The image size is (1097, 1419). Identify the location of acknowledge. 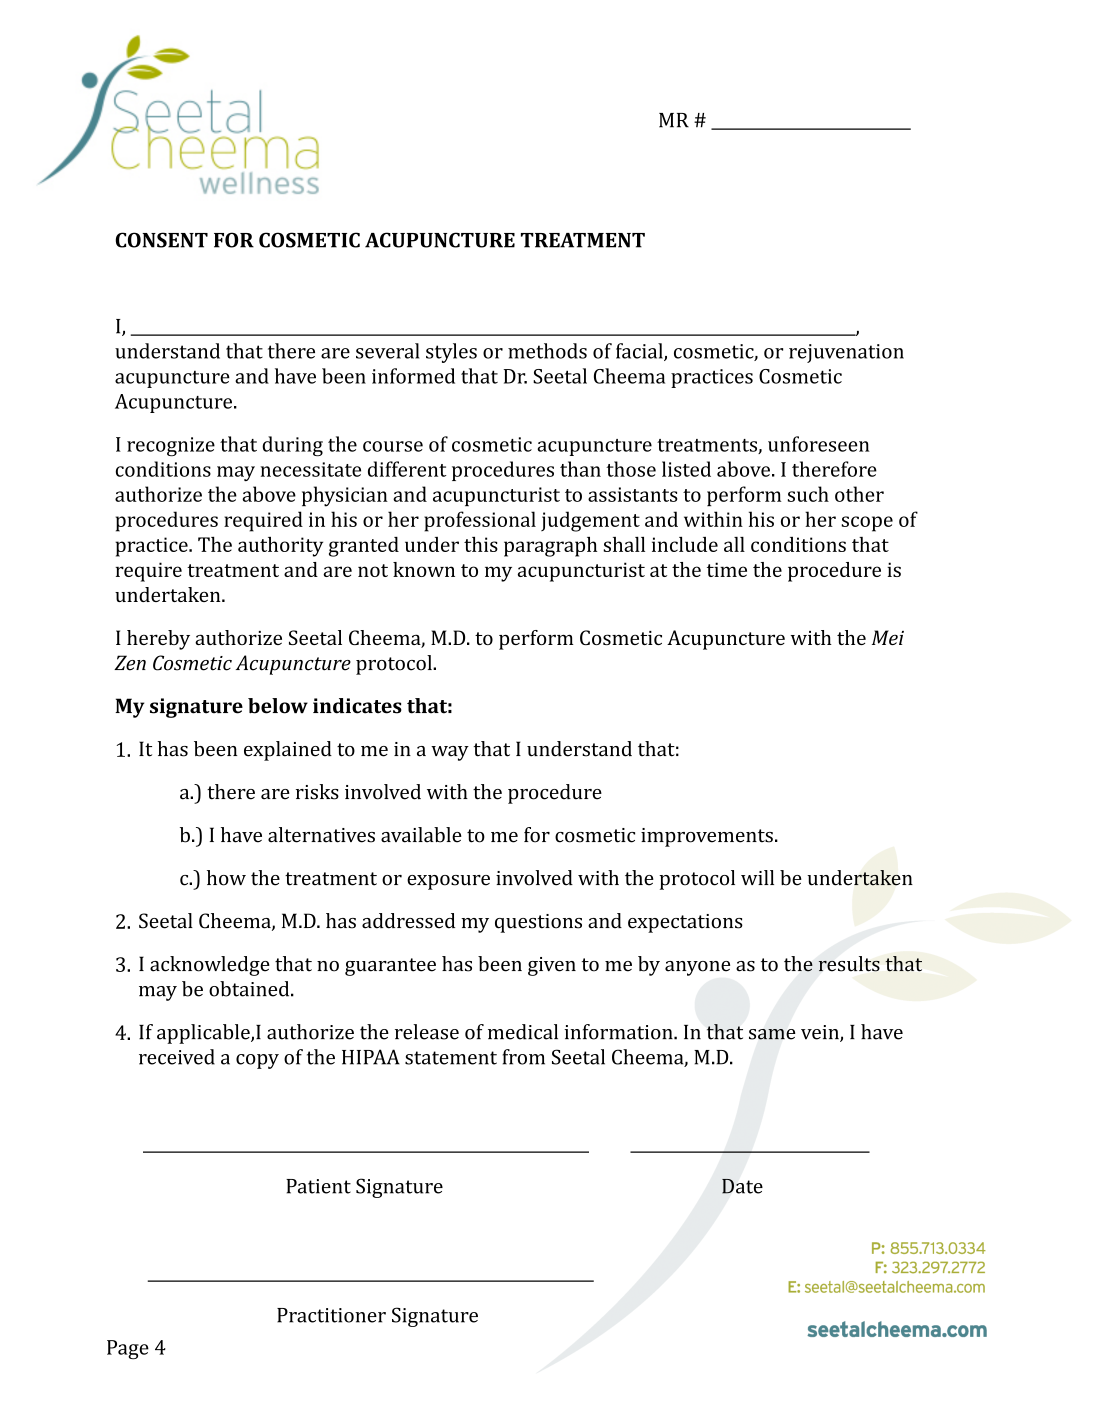
(210, 966).
